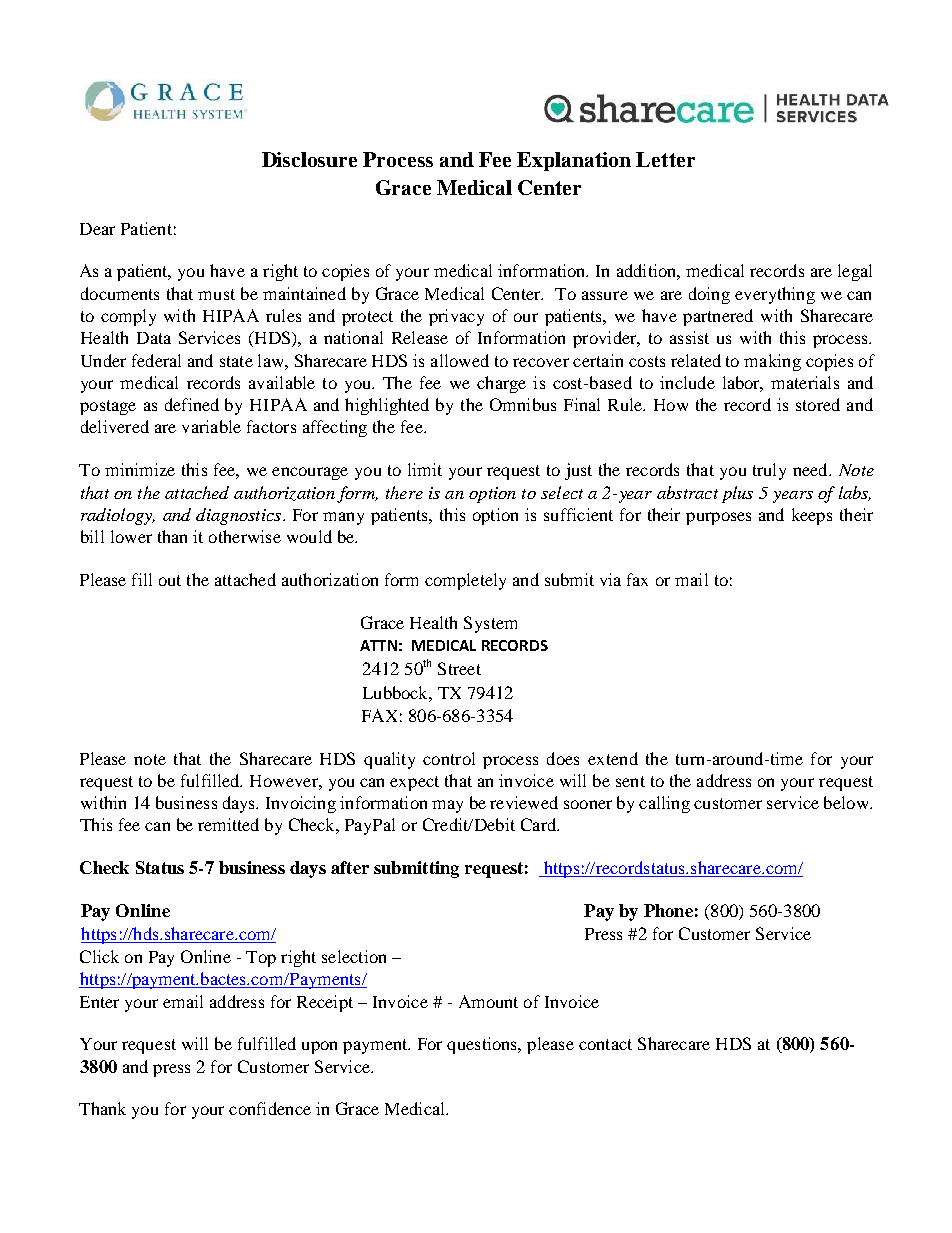 This document has height=1233, width=952. What do you see at coordinates (425, 469) in the document?
I see `limit` at bounding box center [425, 469].
